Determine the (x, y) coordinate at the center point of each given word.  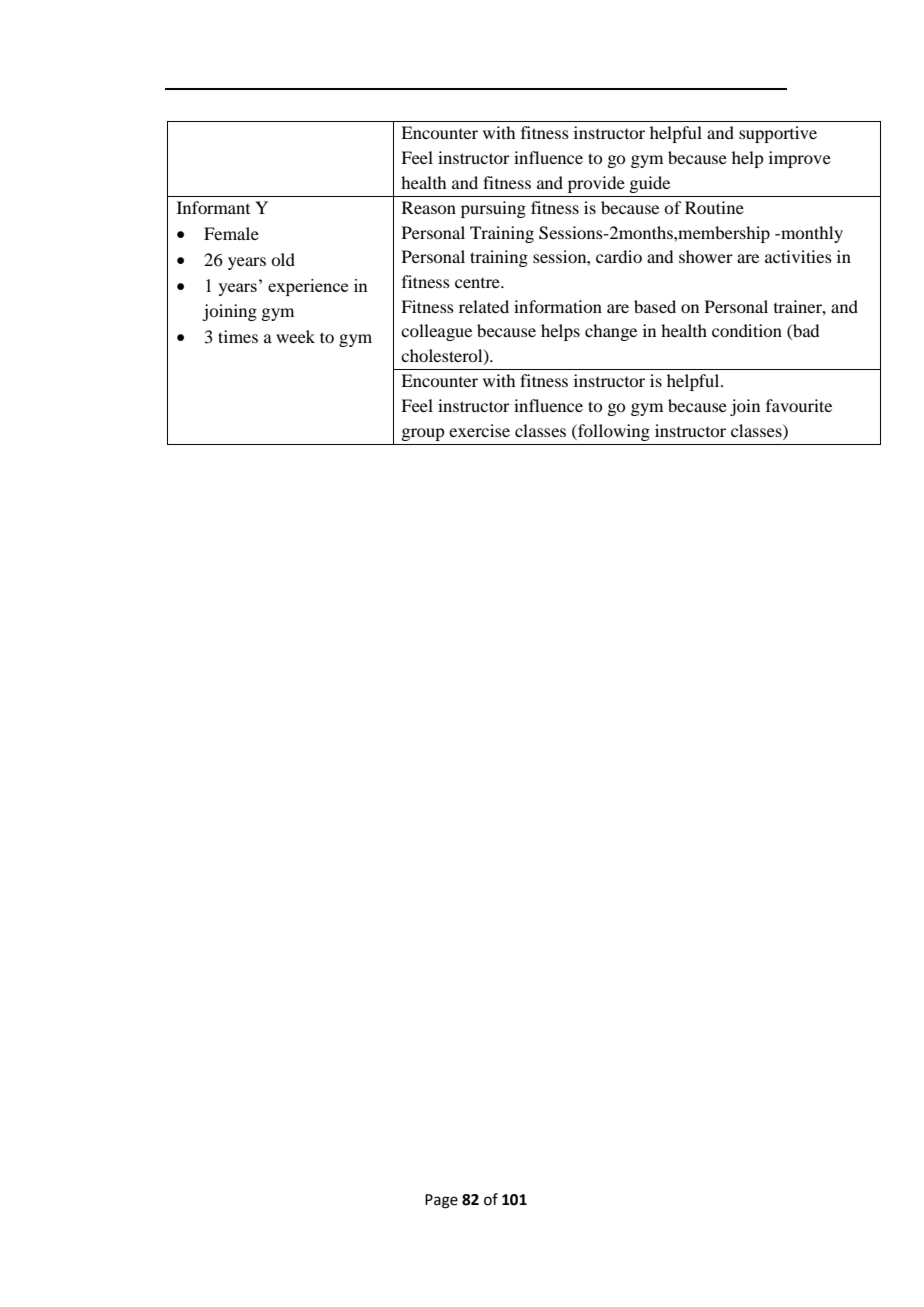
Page (441, 1201)
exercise (479, 430)
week (295, 336)
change (611, 332)
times (238, 336)
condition (747, 330)
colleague (436, 332)
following (613, 432)
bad (805, 332)
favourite (799, 405)
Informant (213, 207)
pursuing (493, 209)
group (422, 434)
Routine (714, 207)
